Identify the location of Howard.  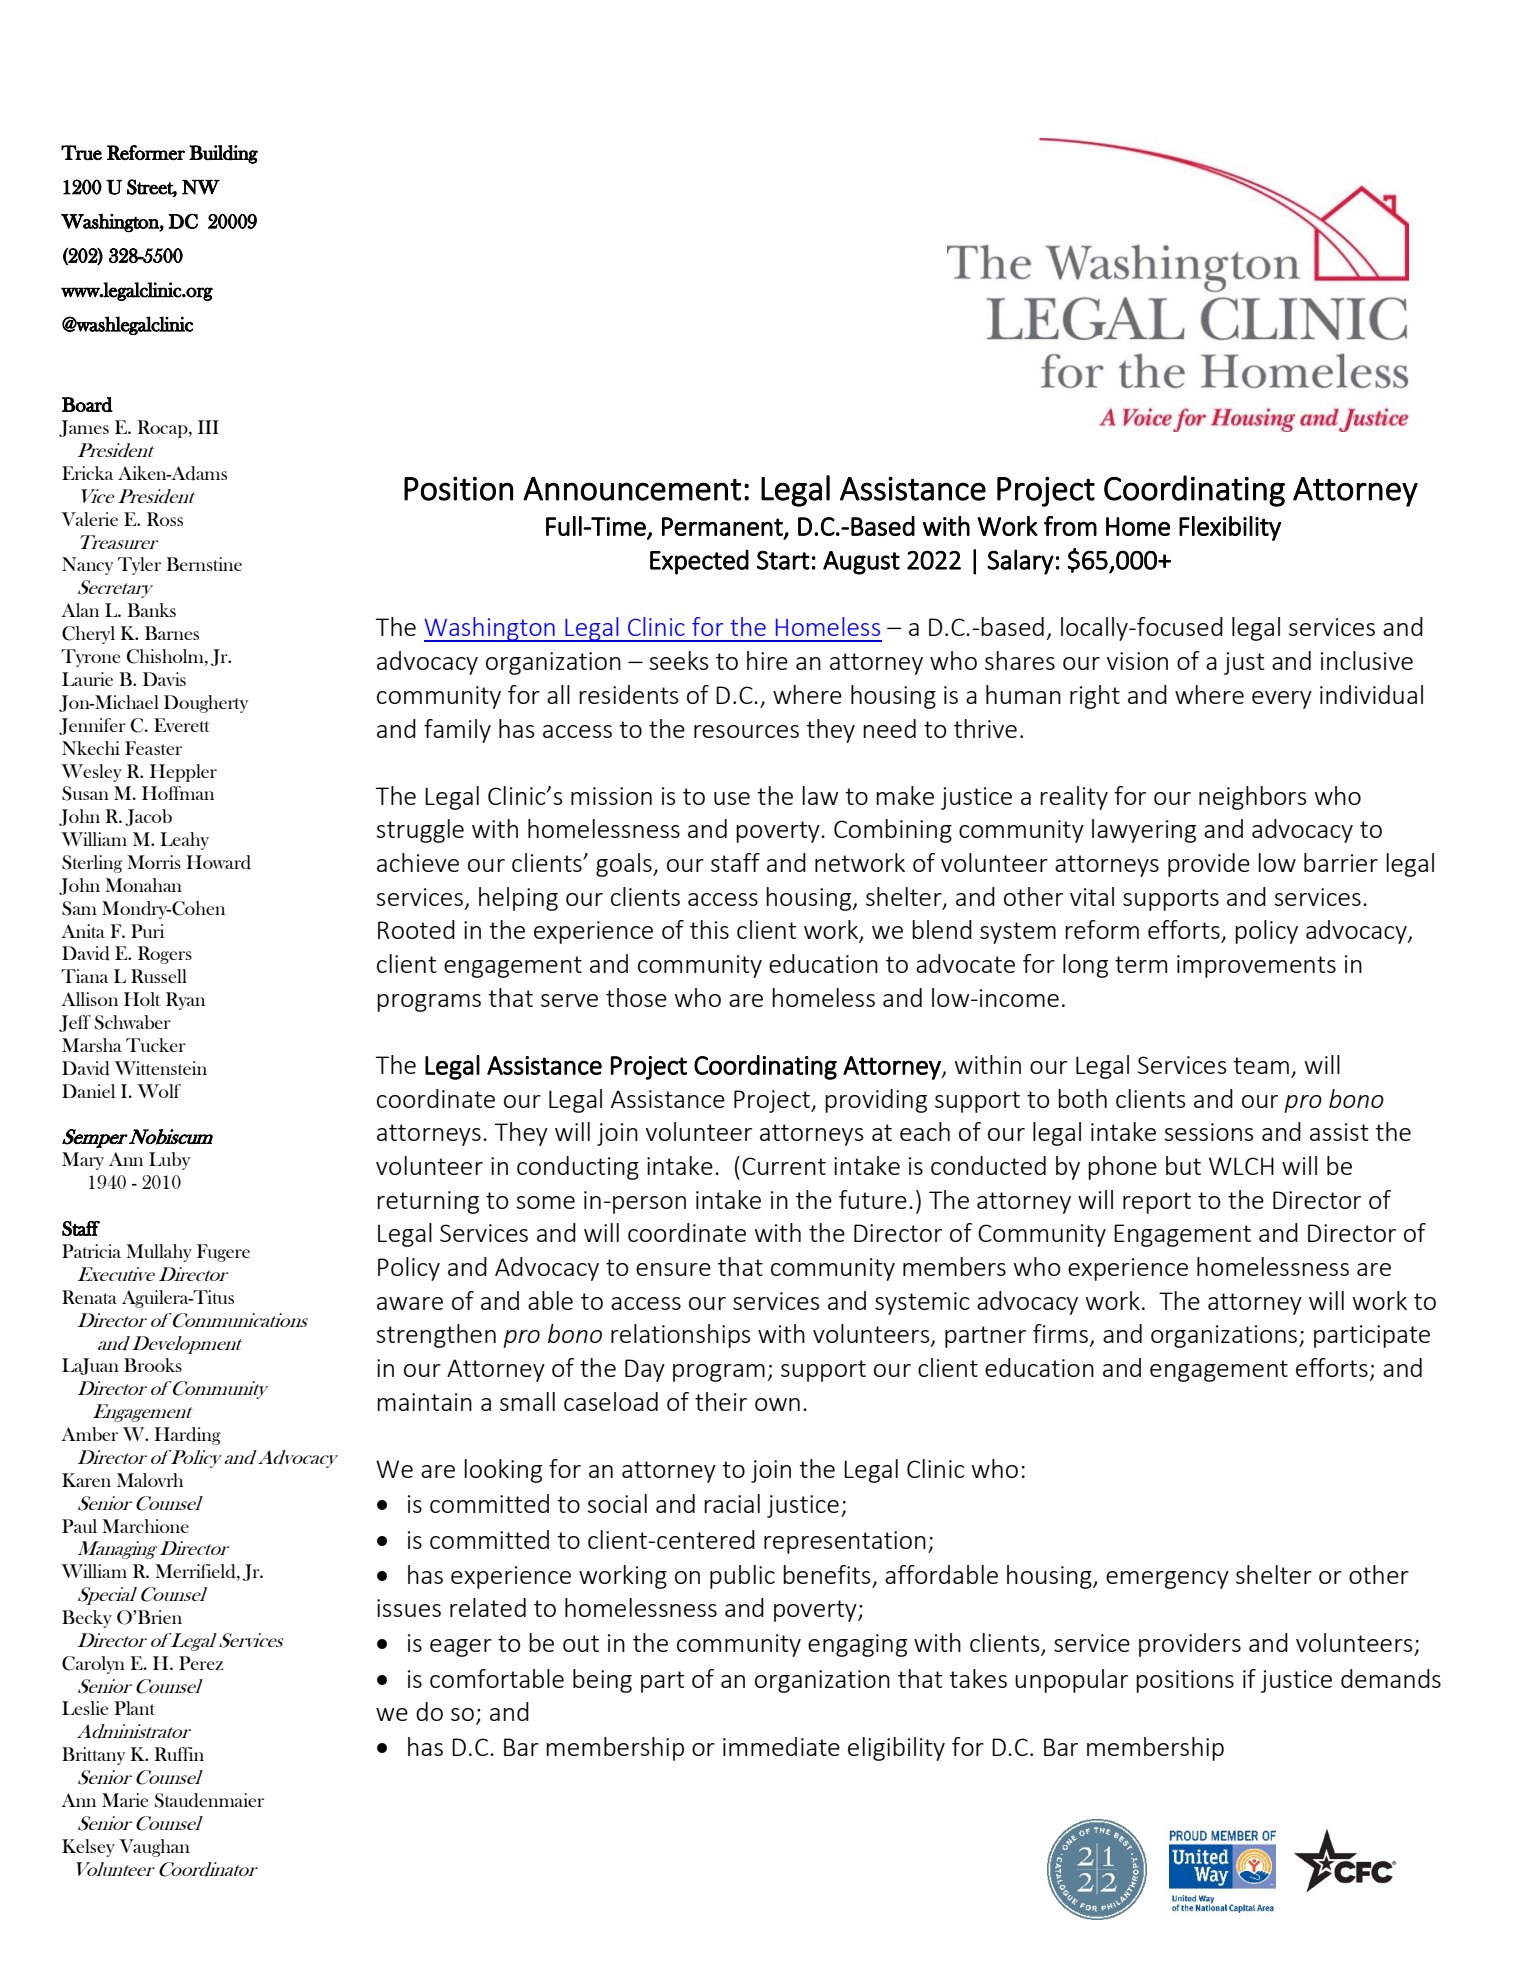
(218, 862).
